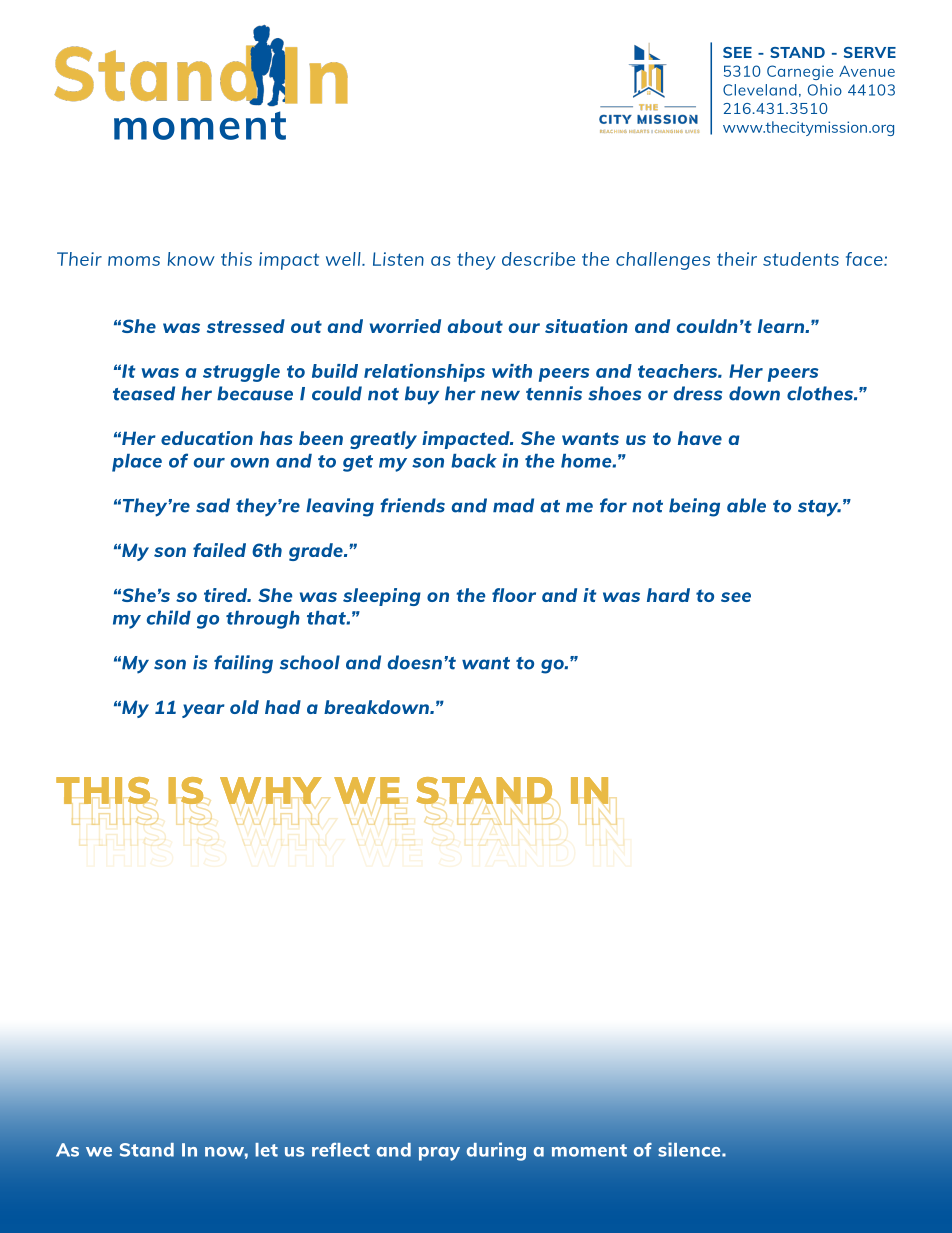 The image size is (952, 1233). What do you see at coordinates (271, 790) in the screenshot?
I see `WHY` at bounding box center [271, 790].
